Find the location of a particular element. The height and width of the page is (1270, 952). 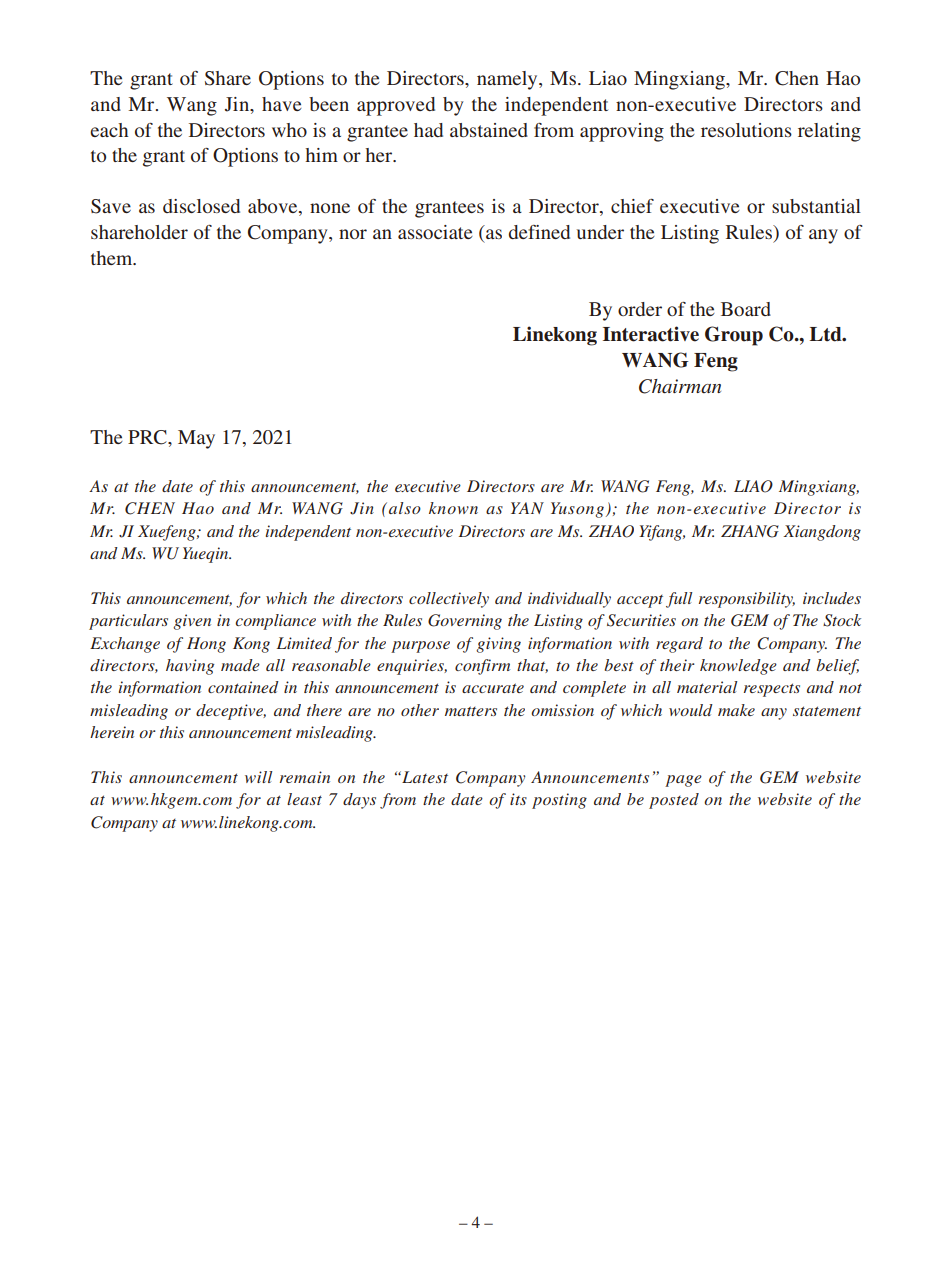

given is located at coordinates (192, 622).
